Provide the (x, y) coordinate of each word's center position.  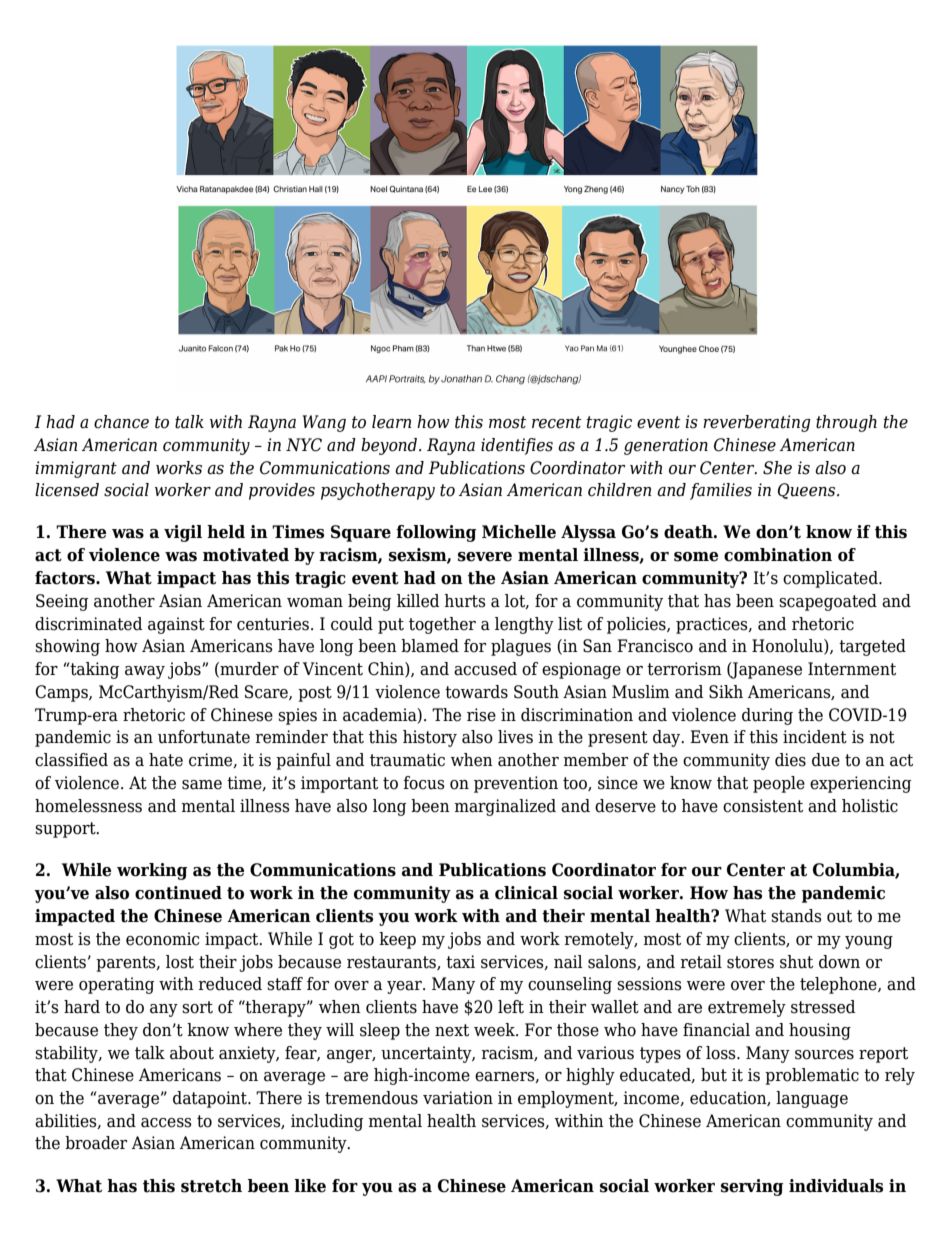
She (777, 468)
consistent (763, 806)
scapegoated (828, 602)
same (202, 785)
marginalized (505, 807)
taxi (460, 962)
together (442, 625)
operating (116, 985)
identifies (517, 446)
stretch (211, 1186)
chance (121, 422)
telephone (839, 985)
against (176, 625)
